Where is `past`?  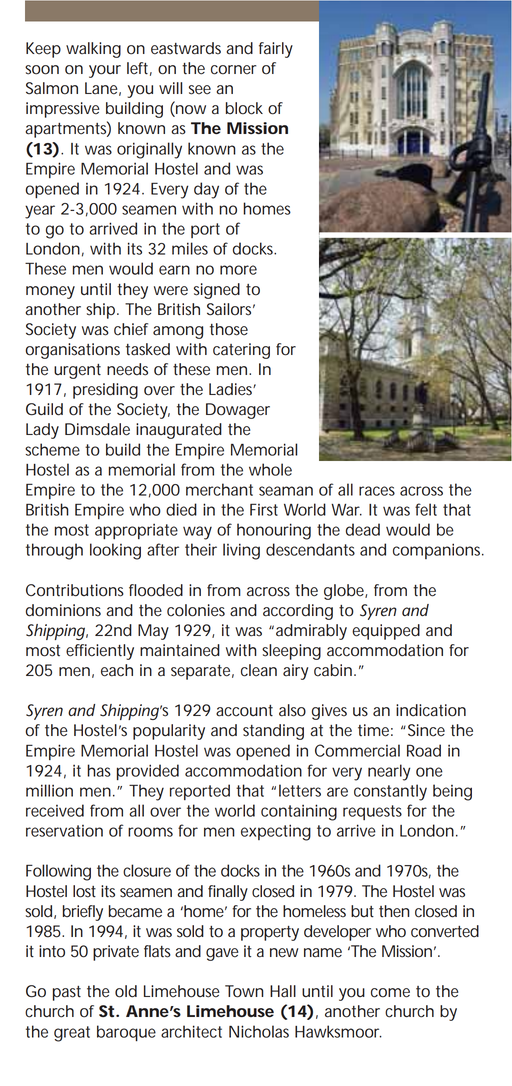 past is located at coordinates (67, 993).
